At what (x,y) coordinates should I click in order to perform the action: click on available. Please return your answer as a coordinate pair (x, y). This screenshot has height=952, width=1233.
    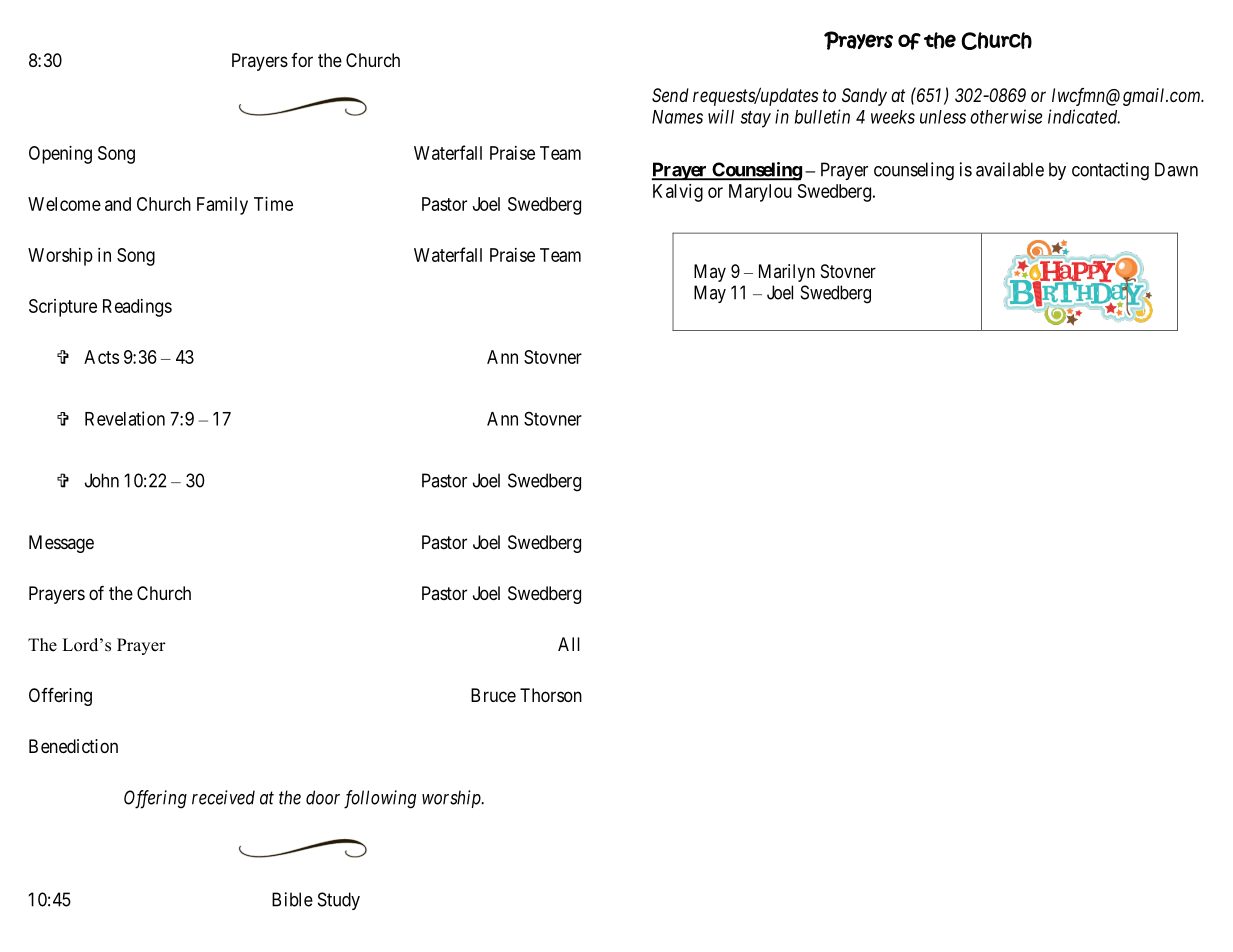
    Looking at the image, I should click on (1010, 169).
